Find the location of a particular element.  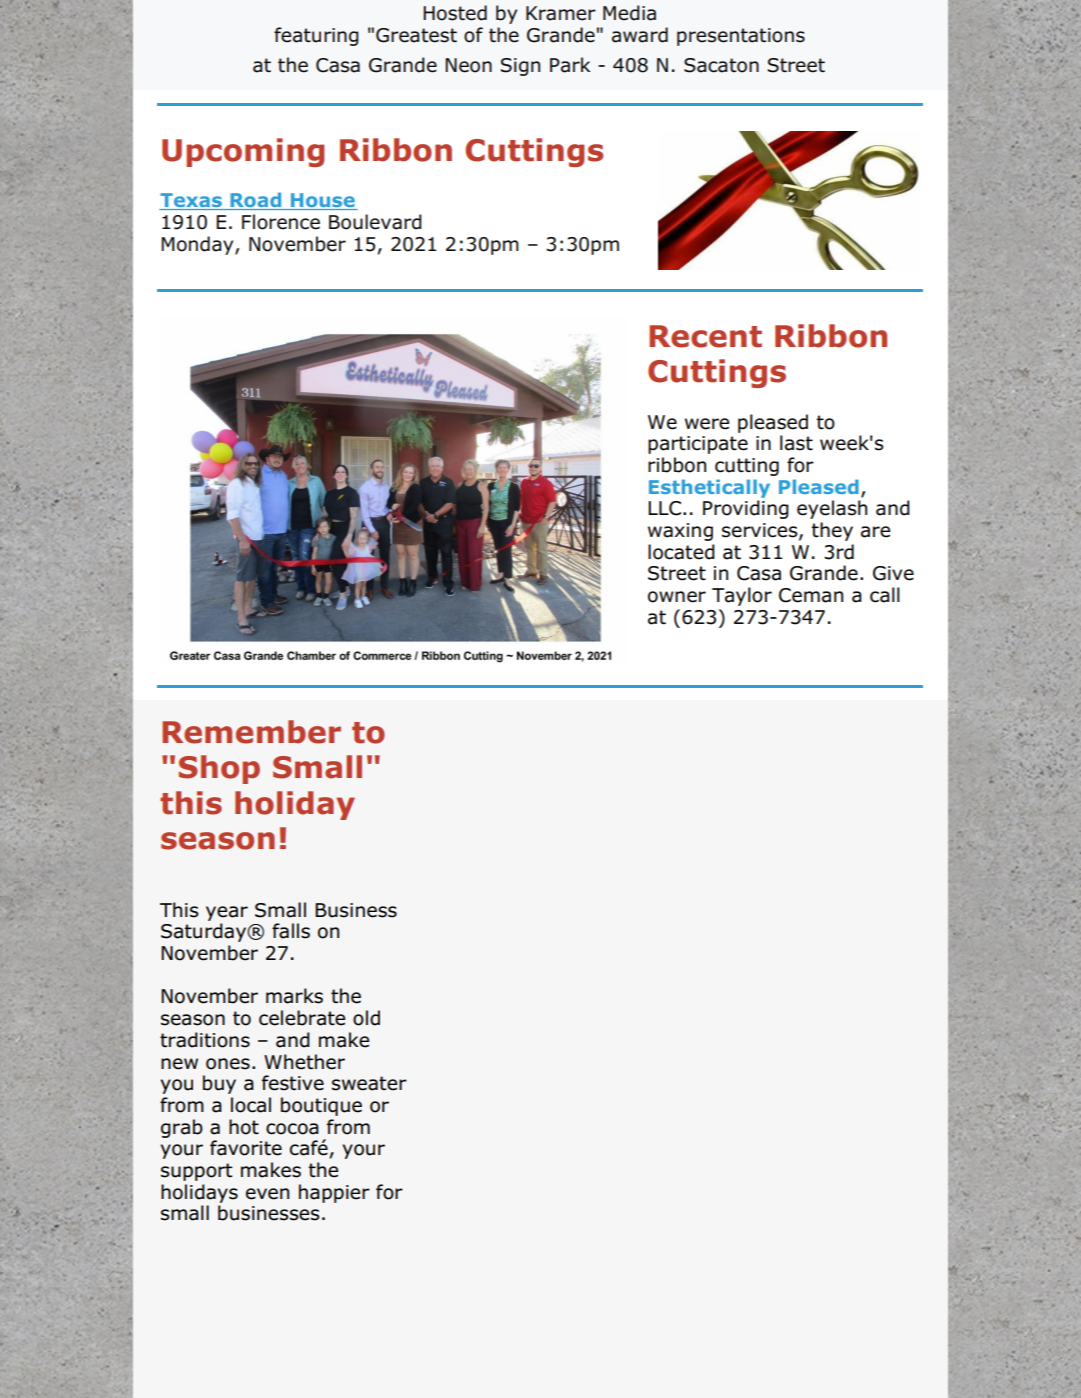

Taylor is located at coordinates (742, 596).
